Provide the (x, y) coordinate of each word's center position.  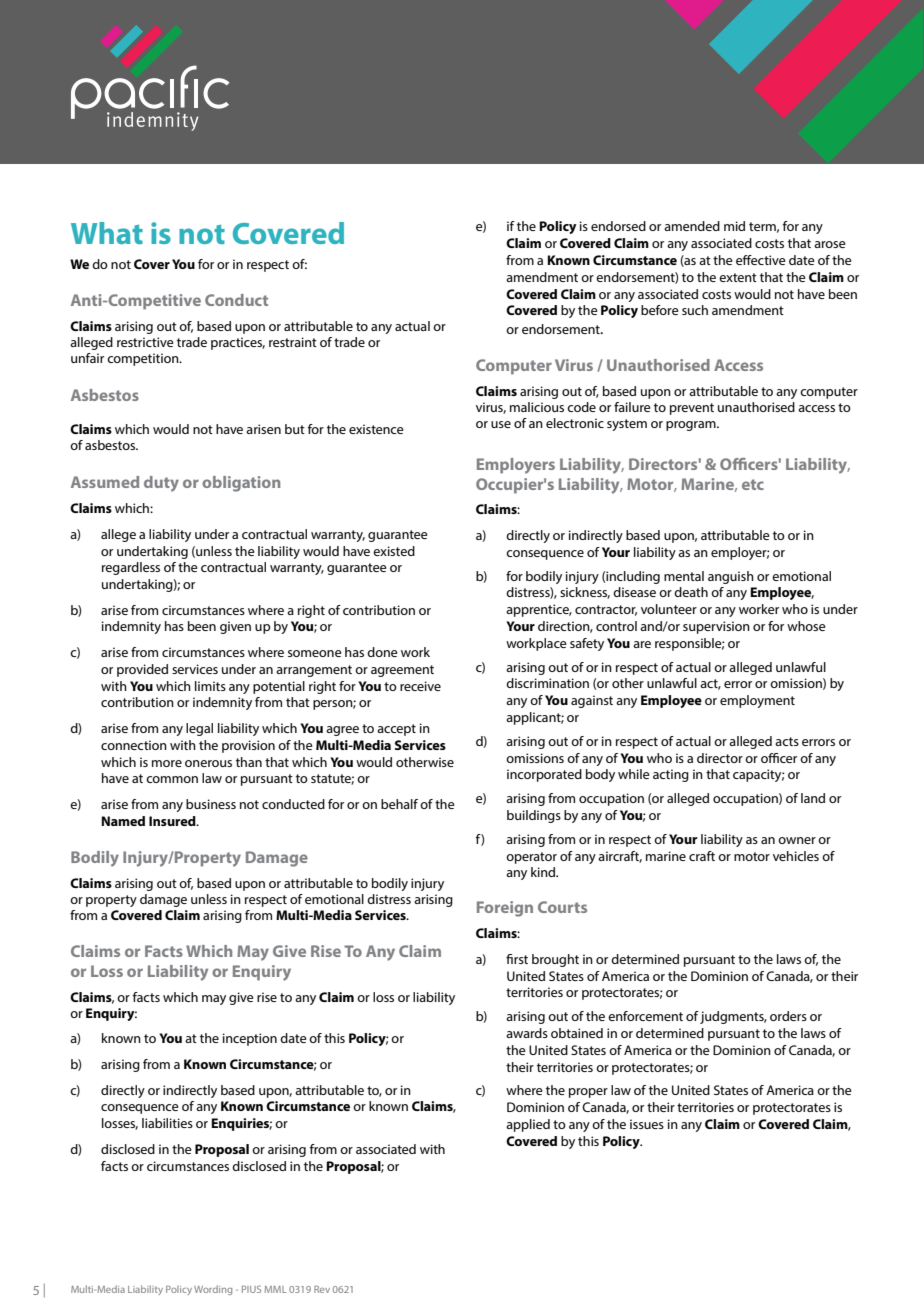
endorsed (618, 226)
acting (671, 775)
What (107, 233)
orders (788, 1016)
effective (761, 260)
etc (753, 484)
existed (394, 551)
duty (161, 484)
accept (396, 730)
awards (527, 1033)
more (167, 763)
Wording (213, 1290)
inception (250, 1039)
